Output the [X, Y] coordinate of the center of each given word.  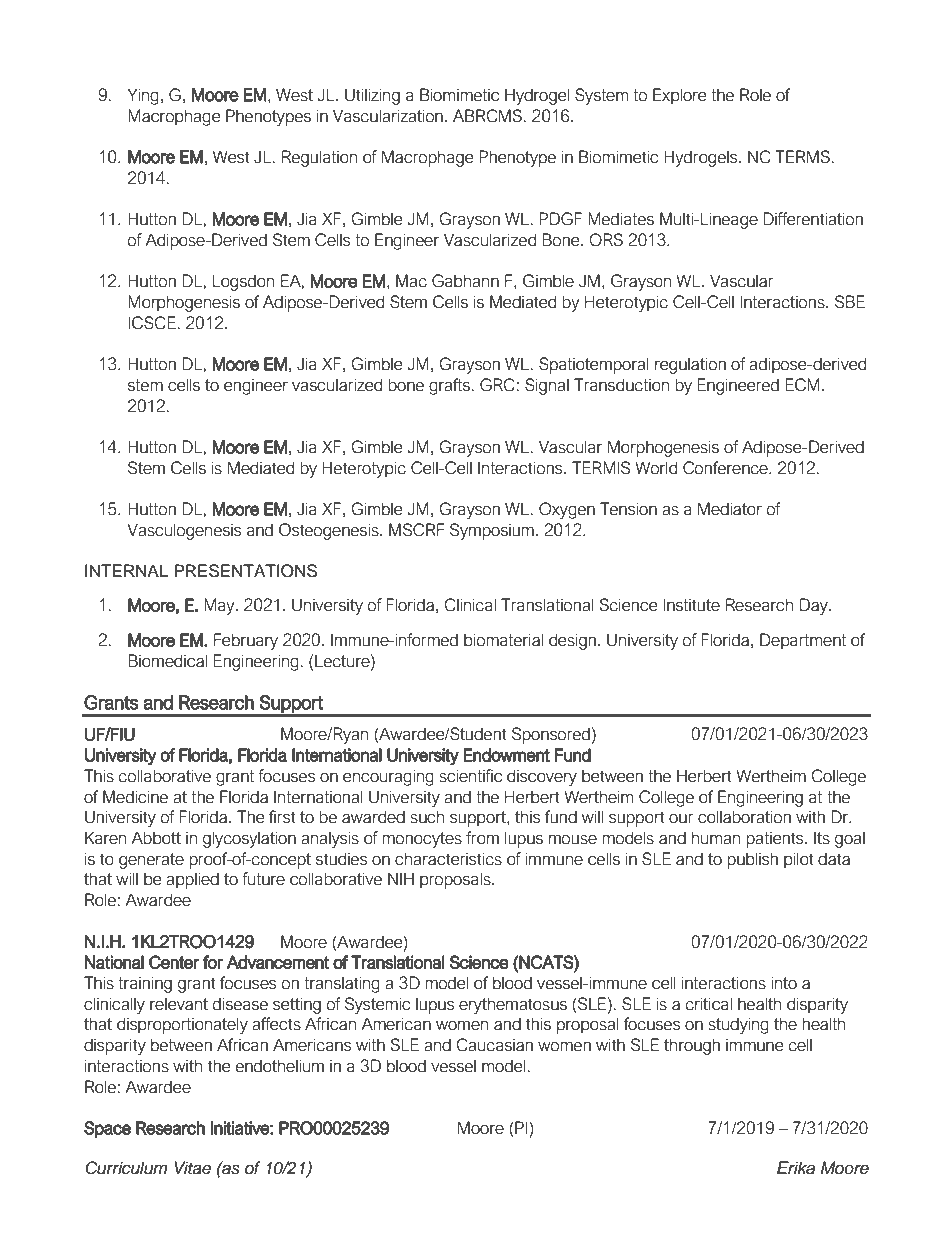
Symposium [492, 531]
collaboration [744, 817]
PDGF [560, 219]
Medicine [135, 797]
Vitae [192, 1168]
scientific [470, 776]
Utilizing [372, 96]
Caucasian [494, 1045]
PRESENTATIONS [245, 571]
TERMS [802, 157]
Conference [726, 468]
